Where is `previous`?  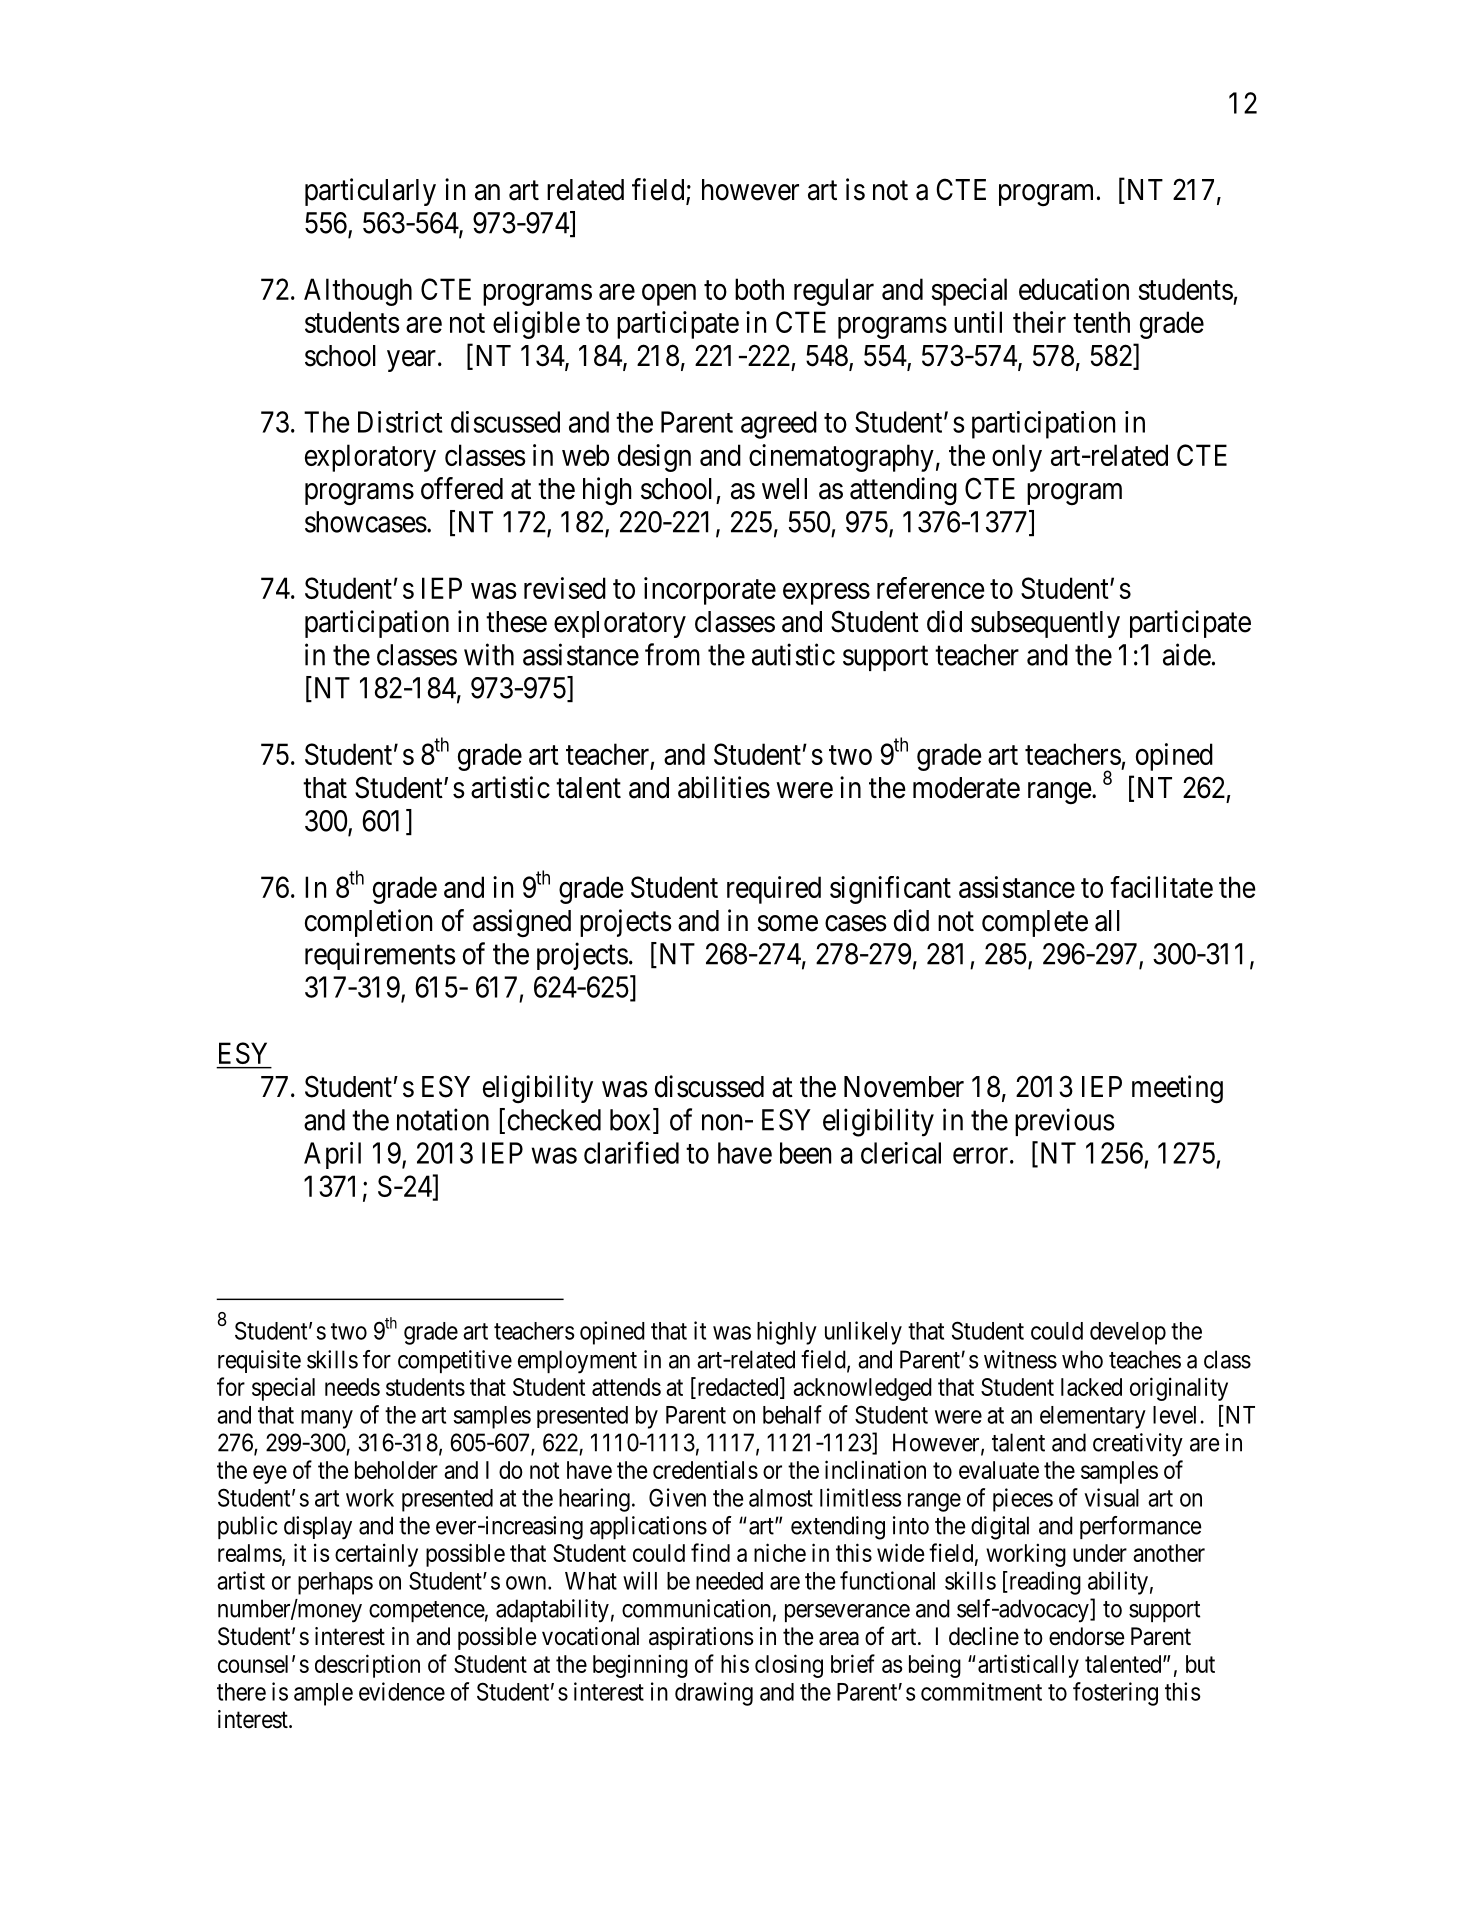
previous is located at coordinates (1065, 1122).
